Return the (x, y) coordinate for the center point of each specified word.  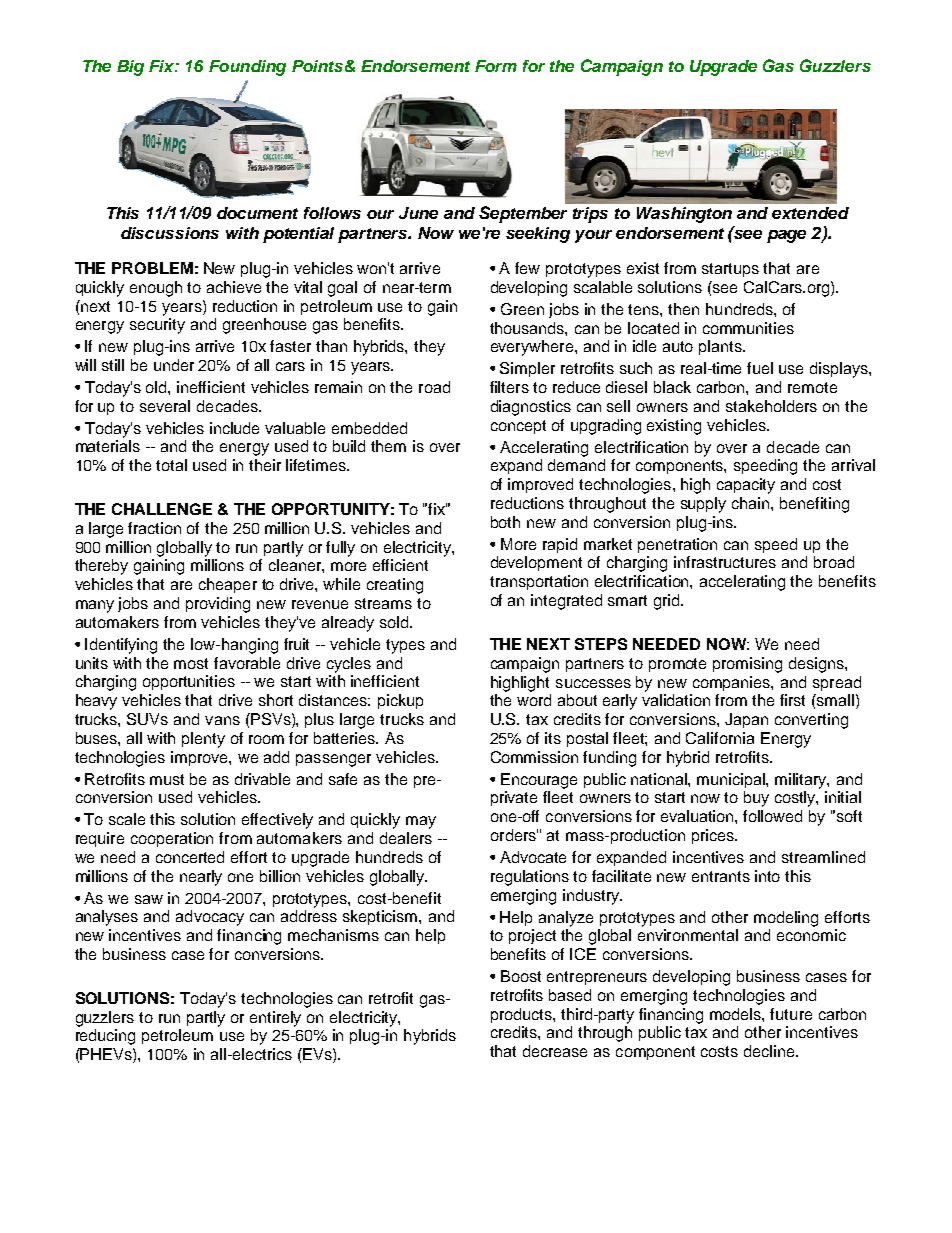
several (165, 406)
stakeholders (771, 406)
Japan (746, 720)
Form (496, 66)
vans (222, 720)
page (786, 236)
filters (509, 387)
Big (130, 68)
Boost (521, 976)
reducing (105, 1037)
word (534, 700)
